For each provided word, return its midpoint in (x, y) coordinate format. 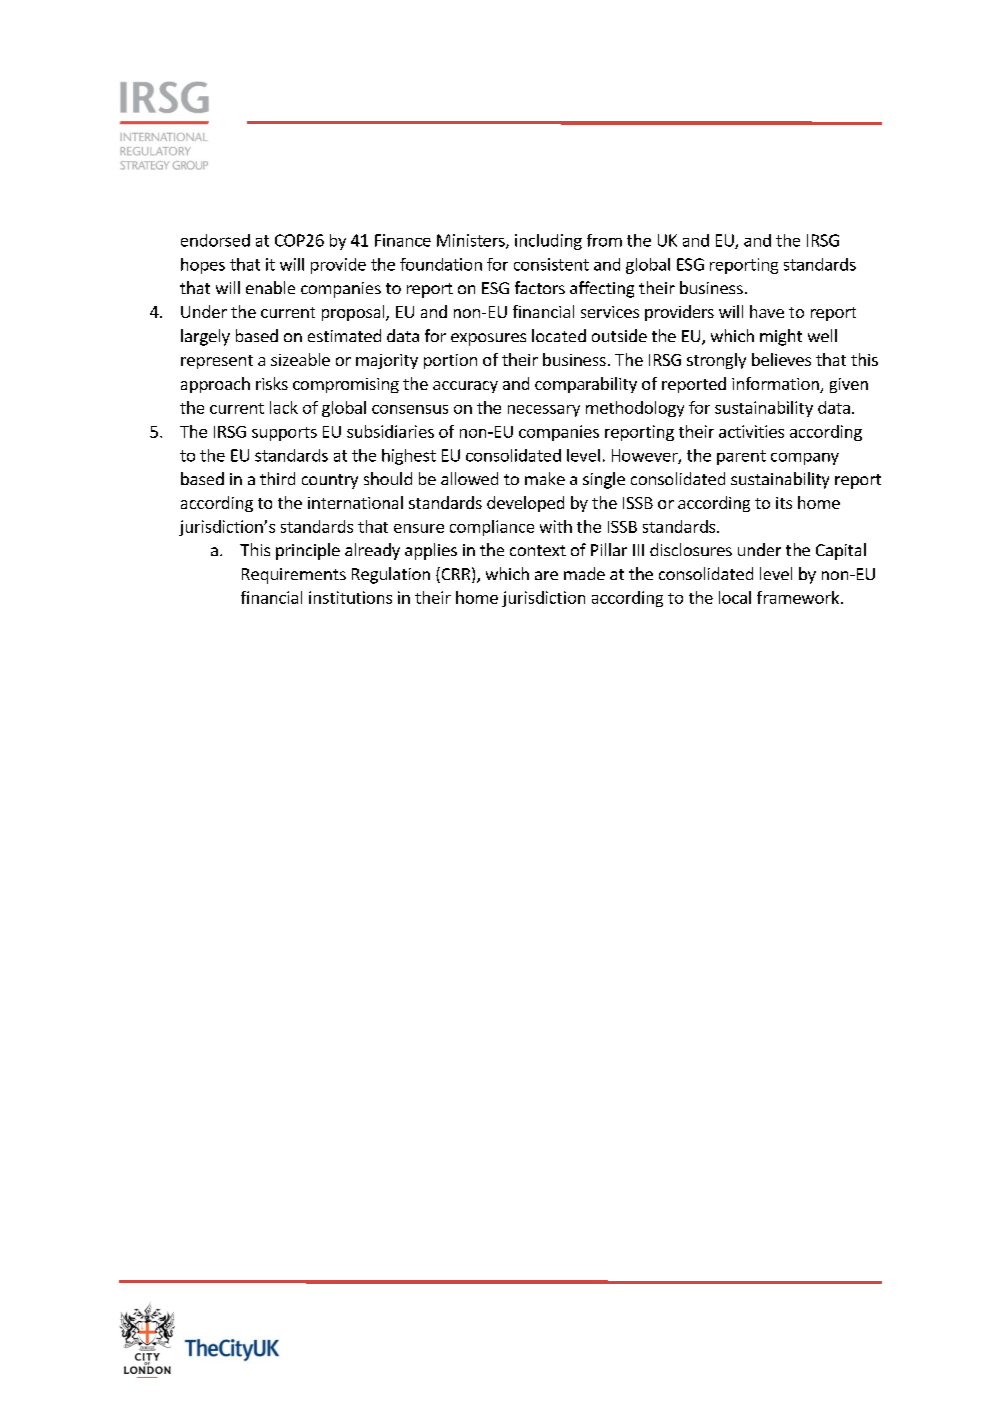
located (559, 335)
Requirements (294, 576)
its (784, 503)
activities (751, 431)
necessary (544, 411)
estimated (344, 335)
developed (525, 504)
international (355, 502)
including (548, 242)
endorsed (215, 240)
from (604, 240)
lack (284, 407)
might (781, 337)
